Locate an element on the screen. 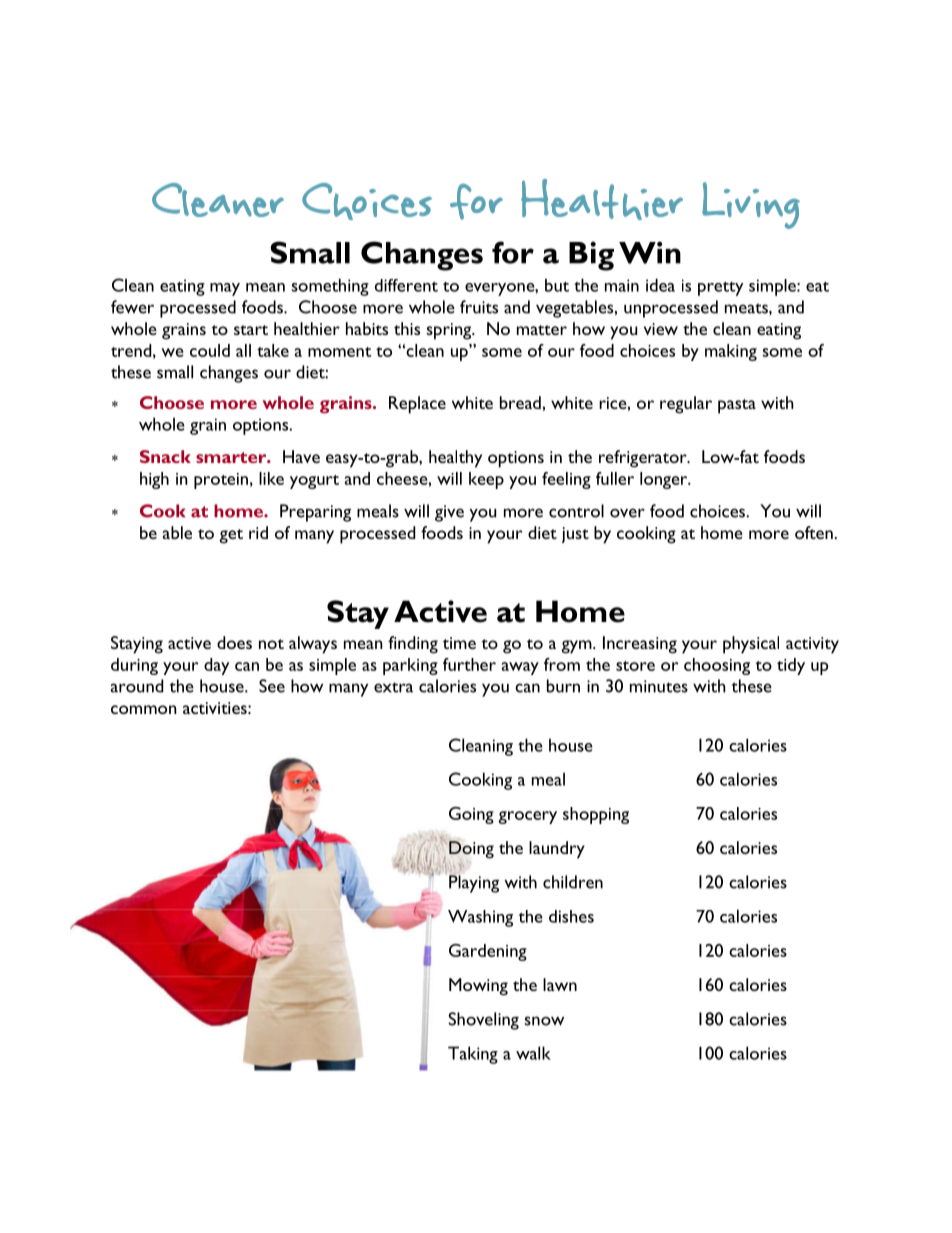 Image resolution: width=952 pixels, height=1233 pixels. common is located at coordinates (144, 709).
